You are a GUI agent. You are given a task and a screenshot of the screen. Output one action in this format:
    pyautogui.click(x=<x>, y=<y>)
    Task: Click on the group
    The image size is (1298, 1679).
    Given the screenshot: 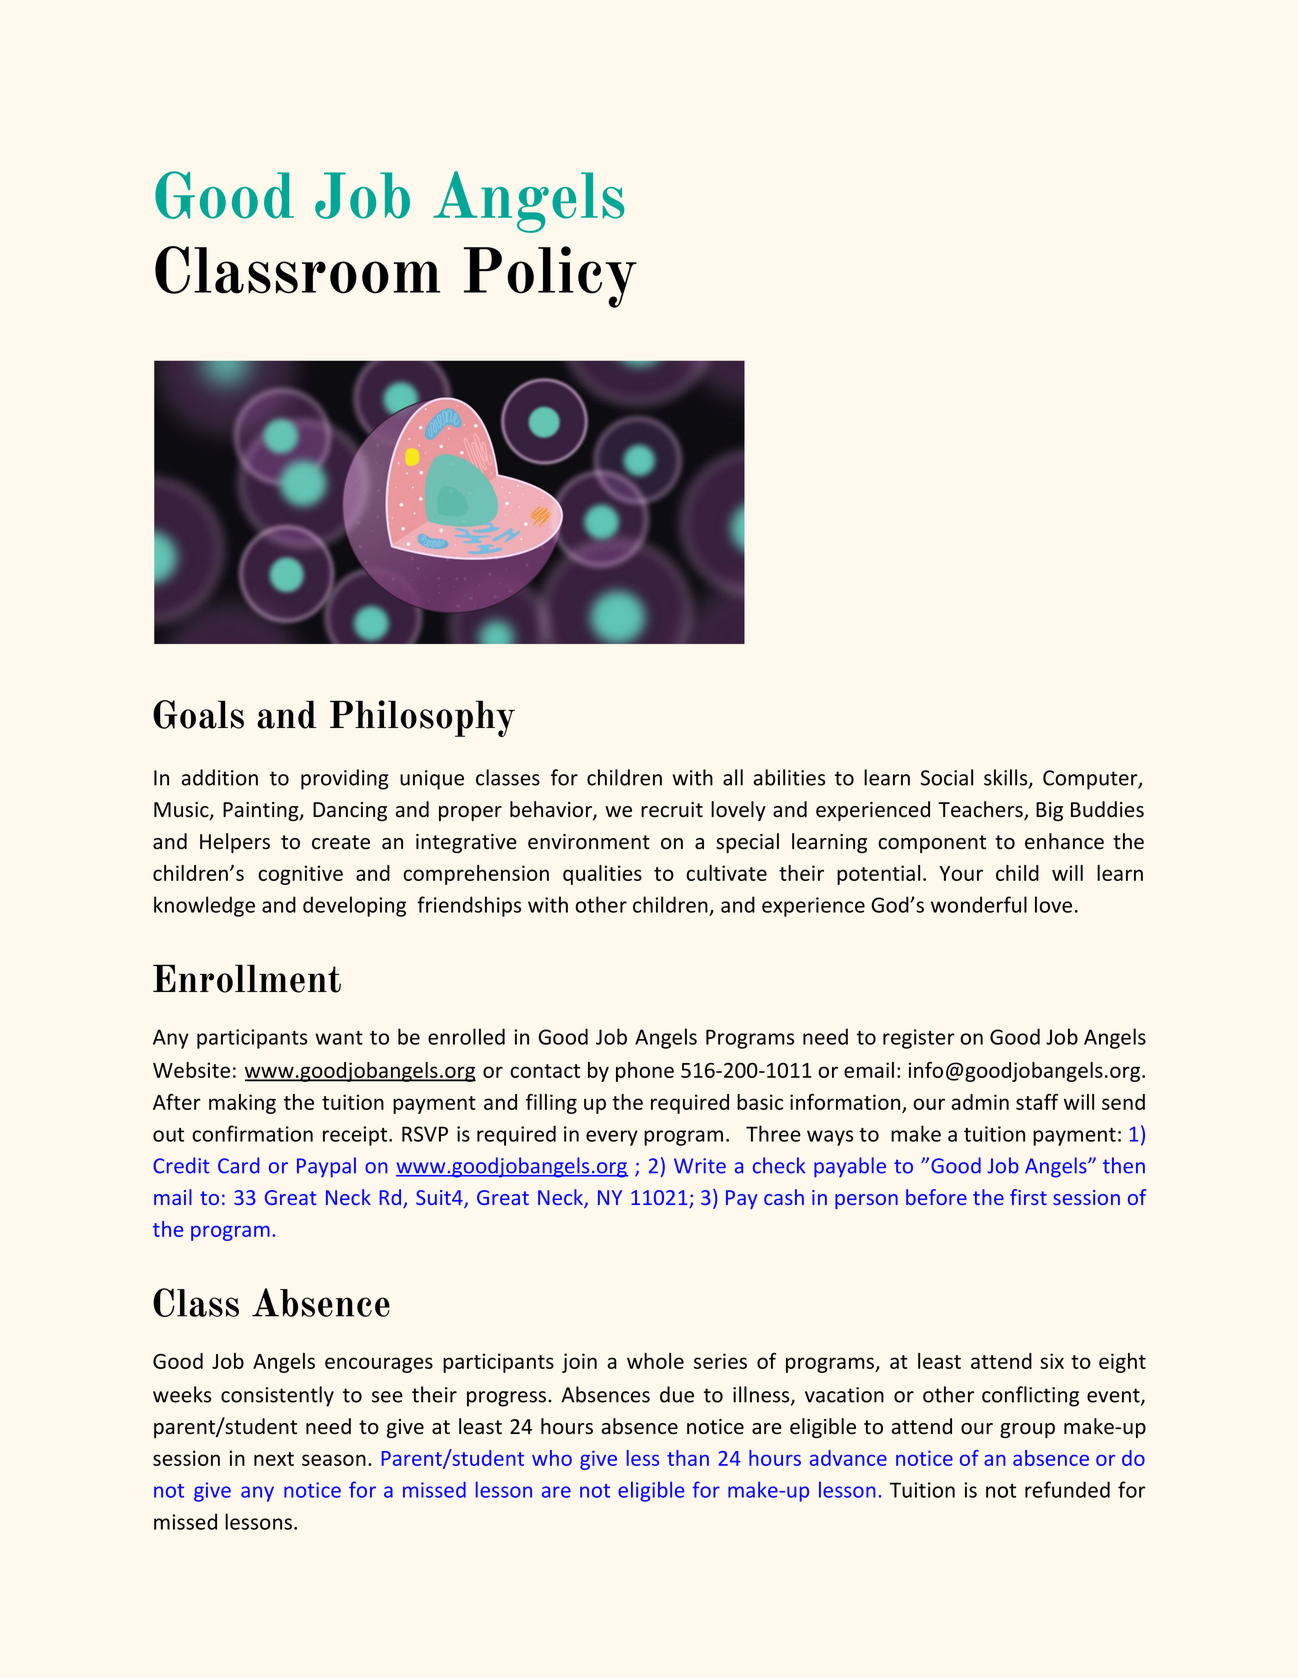 What is the action you would take?
    pyautogui.click(x=1027, y=1430)
